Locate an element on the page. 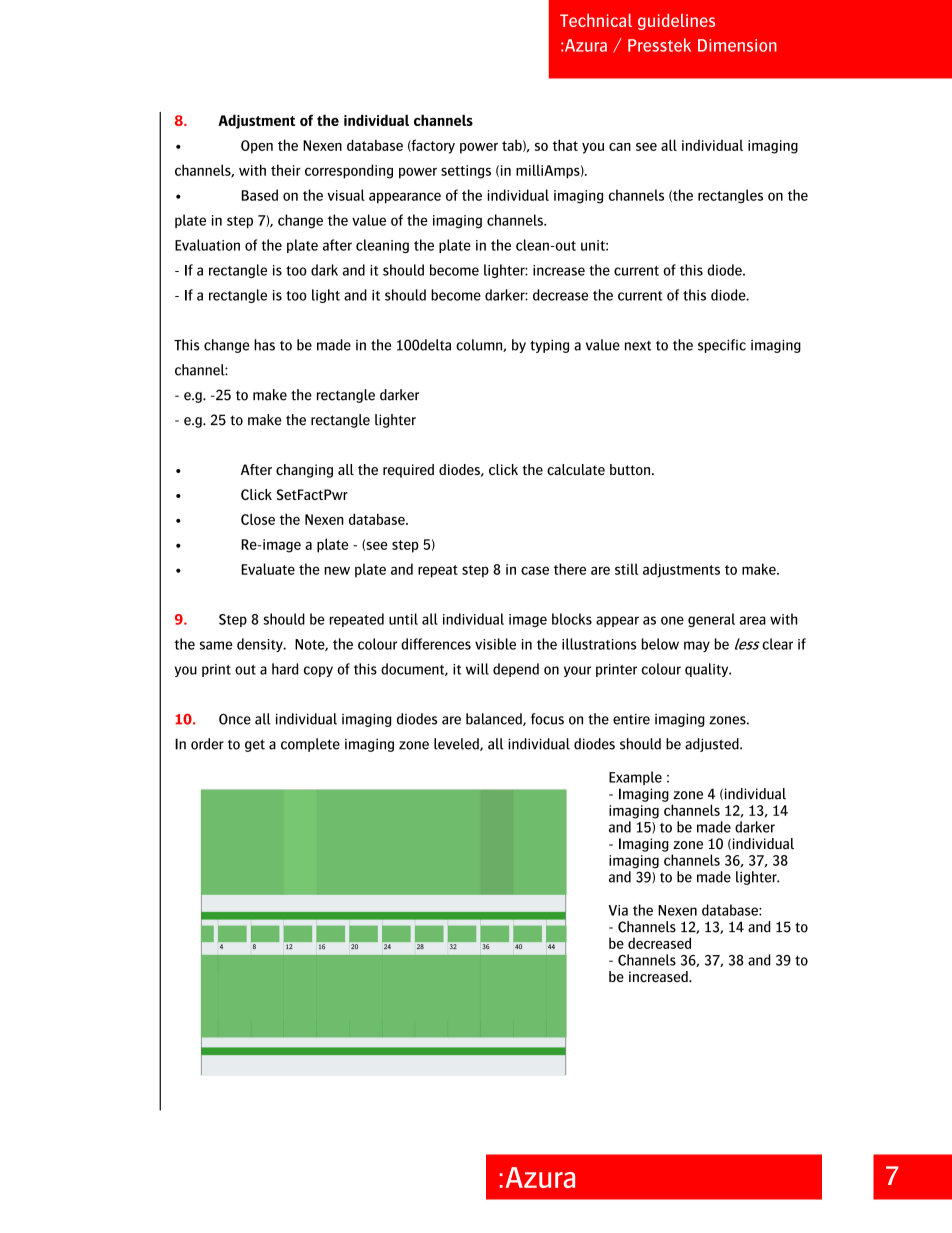 This image has height=1233, width=952. still is located at coordinates (626, 569).
